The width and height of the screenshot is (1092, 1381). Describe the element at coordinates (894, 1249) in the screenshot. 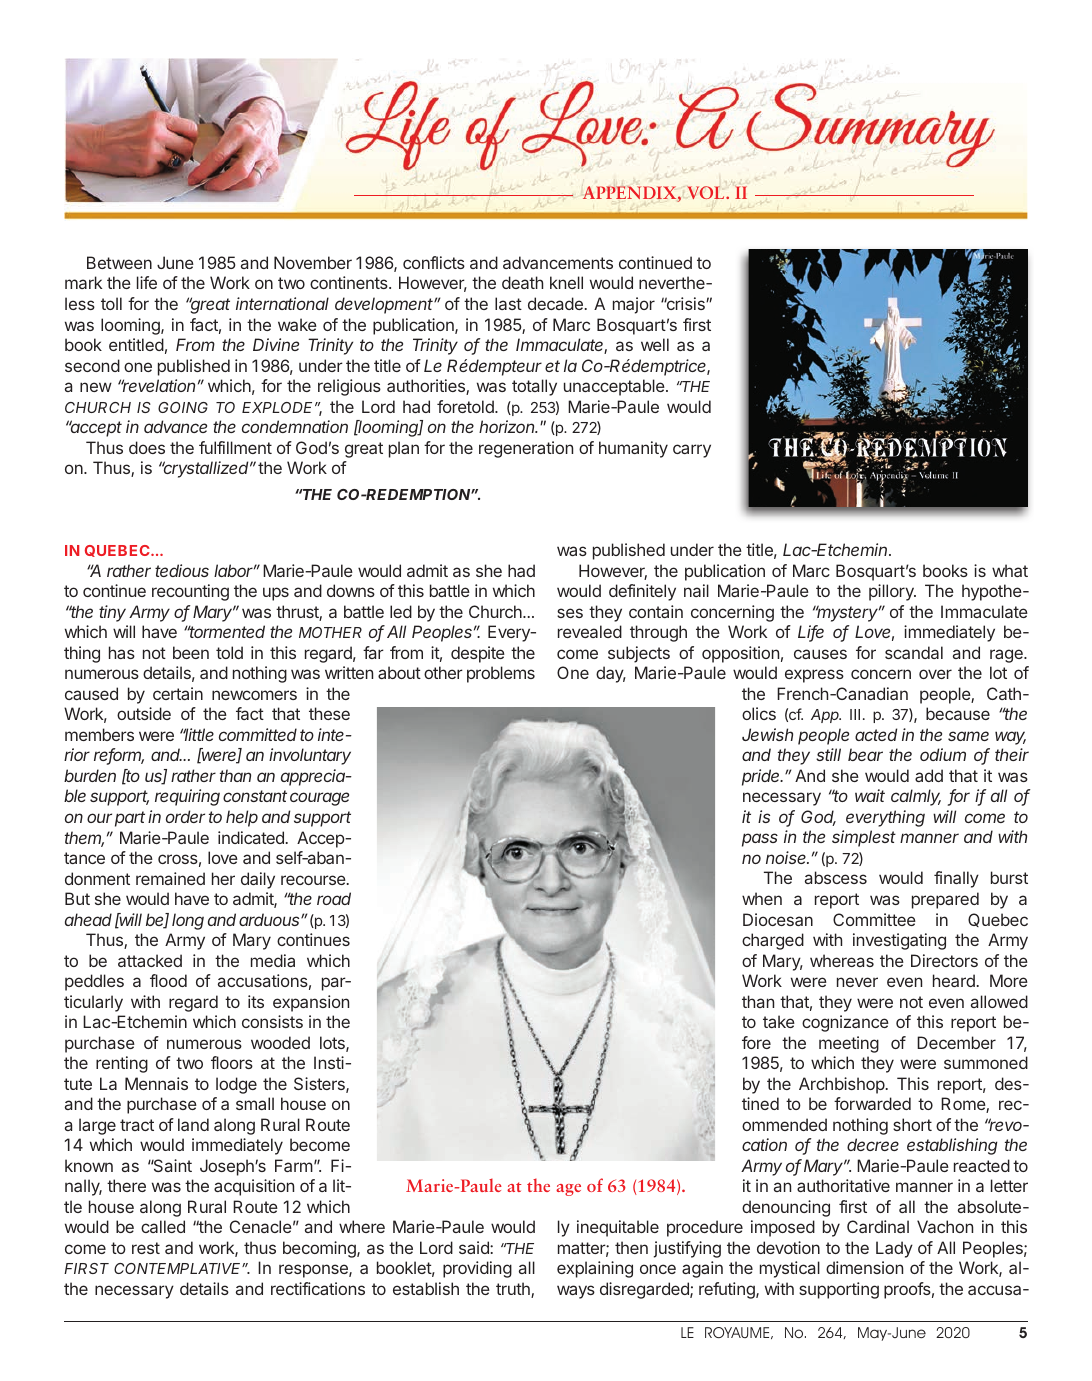

I see `Lady` at that location.
